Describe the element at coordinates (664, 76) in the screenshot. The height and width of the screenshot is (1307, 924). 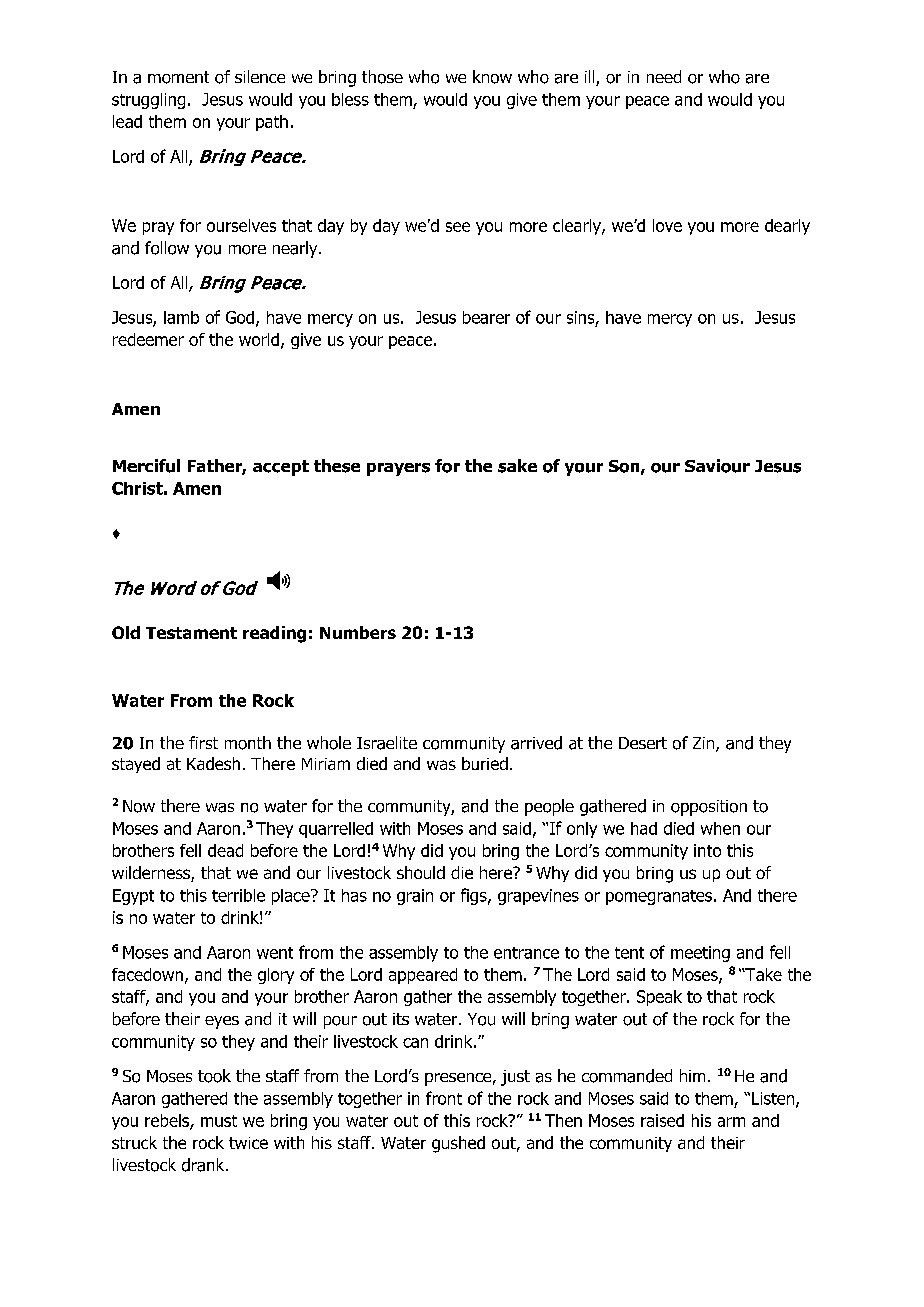
I see `need` at that location.
